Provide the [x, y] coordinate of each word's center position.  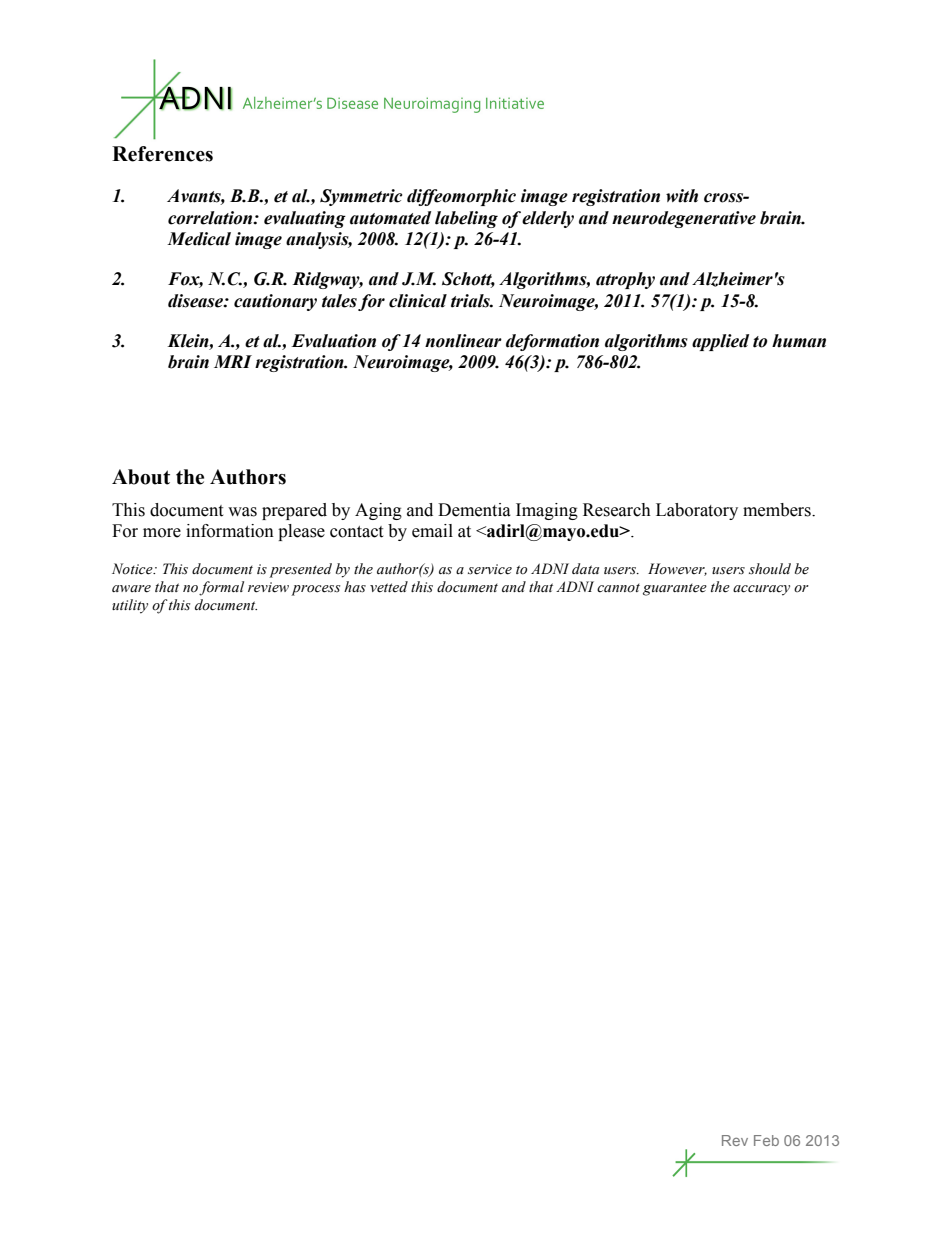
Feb [766, 1140]
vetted [389, 587]
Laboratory [697, 511]
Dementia [474, 510]
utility [130, 606]
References [162, 154]
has [355, 587]
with [682, 196]
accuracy [761, 590]
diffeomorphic [461, 197]
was [242, 512]
